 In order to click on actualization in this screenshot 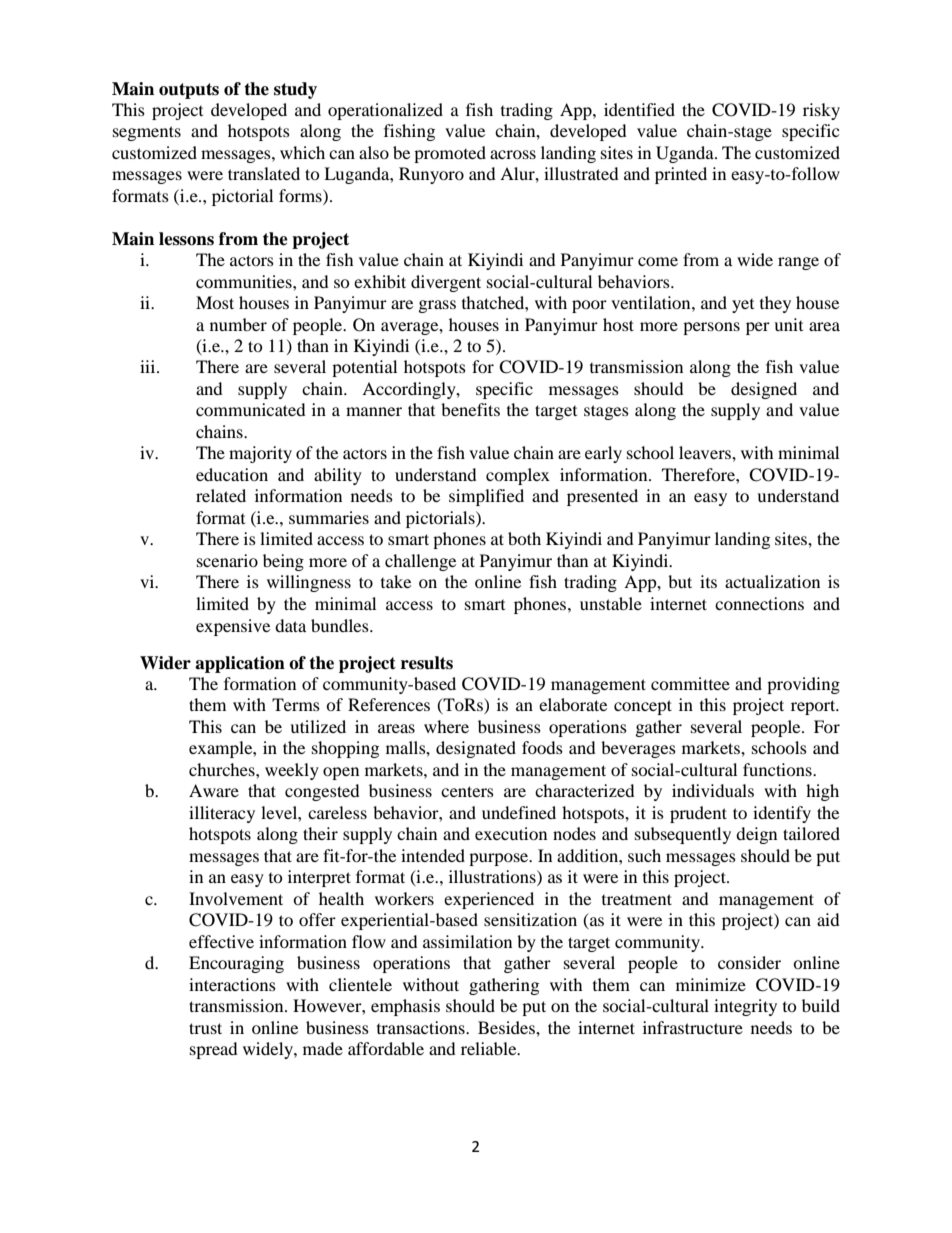, I will do `click(772, 581)`.
